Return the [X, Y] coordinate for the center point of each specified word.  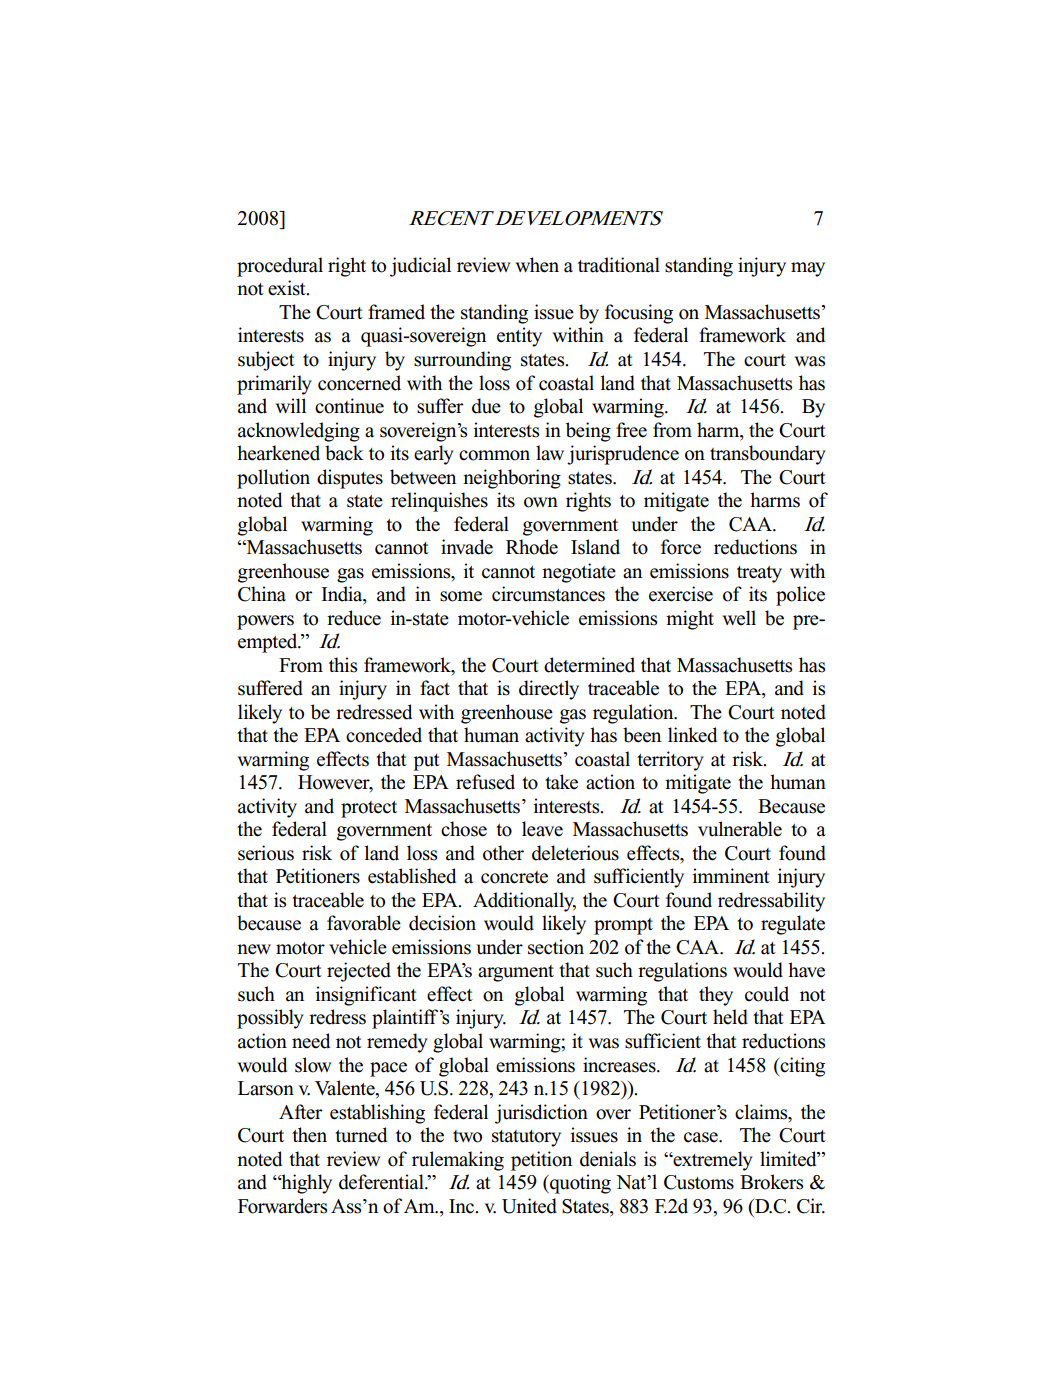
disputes [350, 479]
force [681, 547]
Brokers [771, 1182]
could [767, 994]
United [529, 1206]
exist [288, 288]
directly [549, 690]
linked [692, 735]
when [537, 265]
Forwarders [282, 1206]
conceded [384, 735]
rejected [359, 972]
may [808, 269]
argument [516, 973]
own [541, 502]
